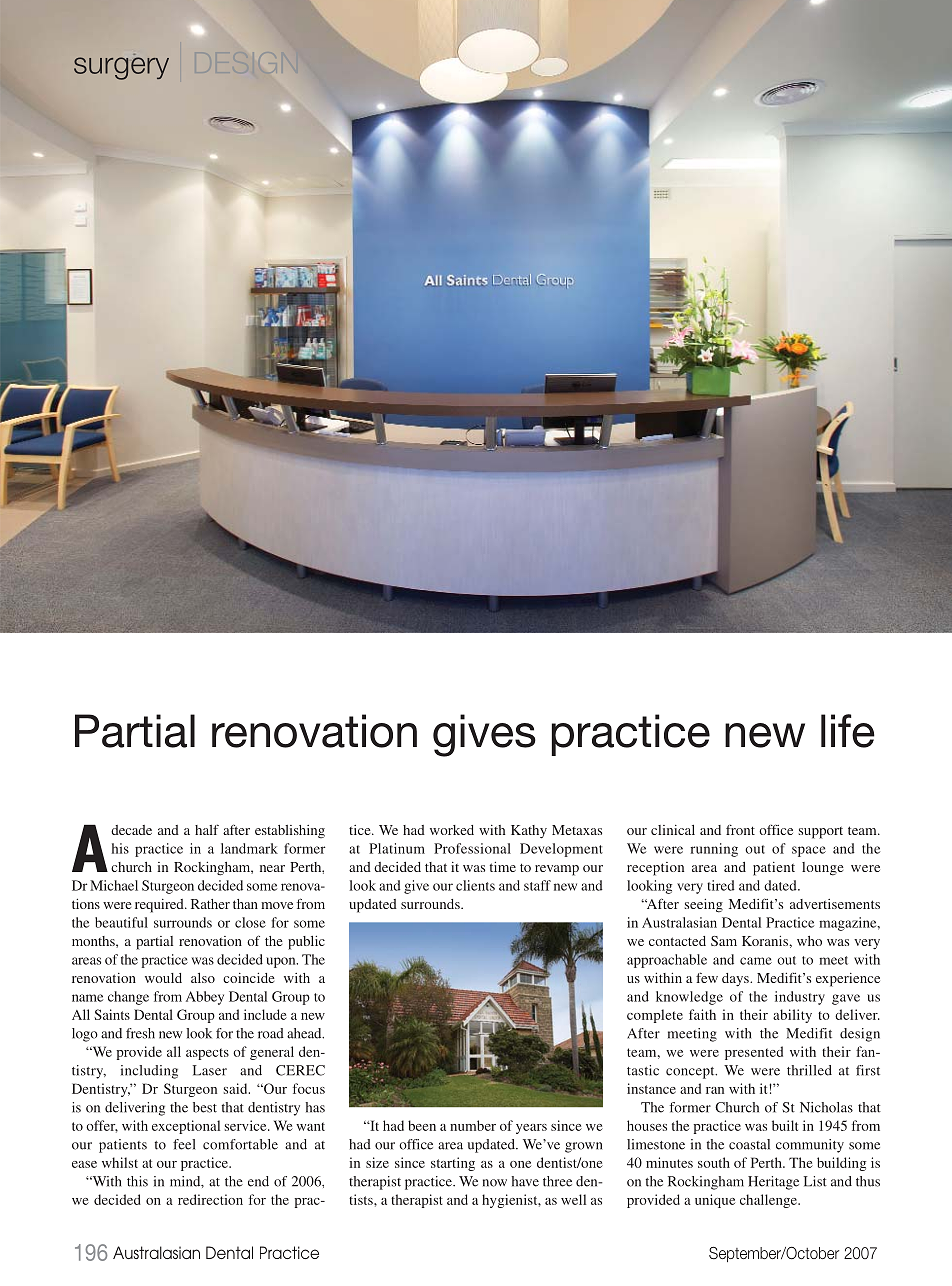 Image resolution: width=952 pixels, height=1286 pixels. I want to click on half, so click(207, 829).
